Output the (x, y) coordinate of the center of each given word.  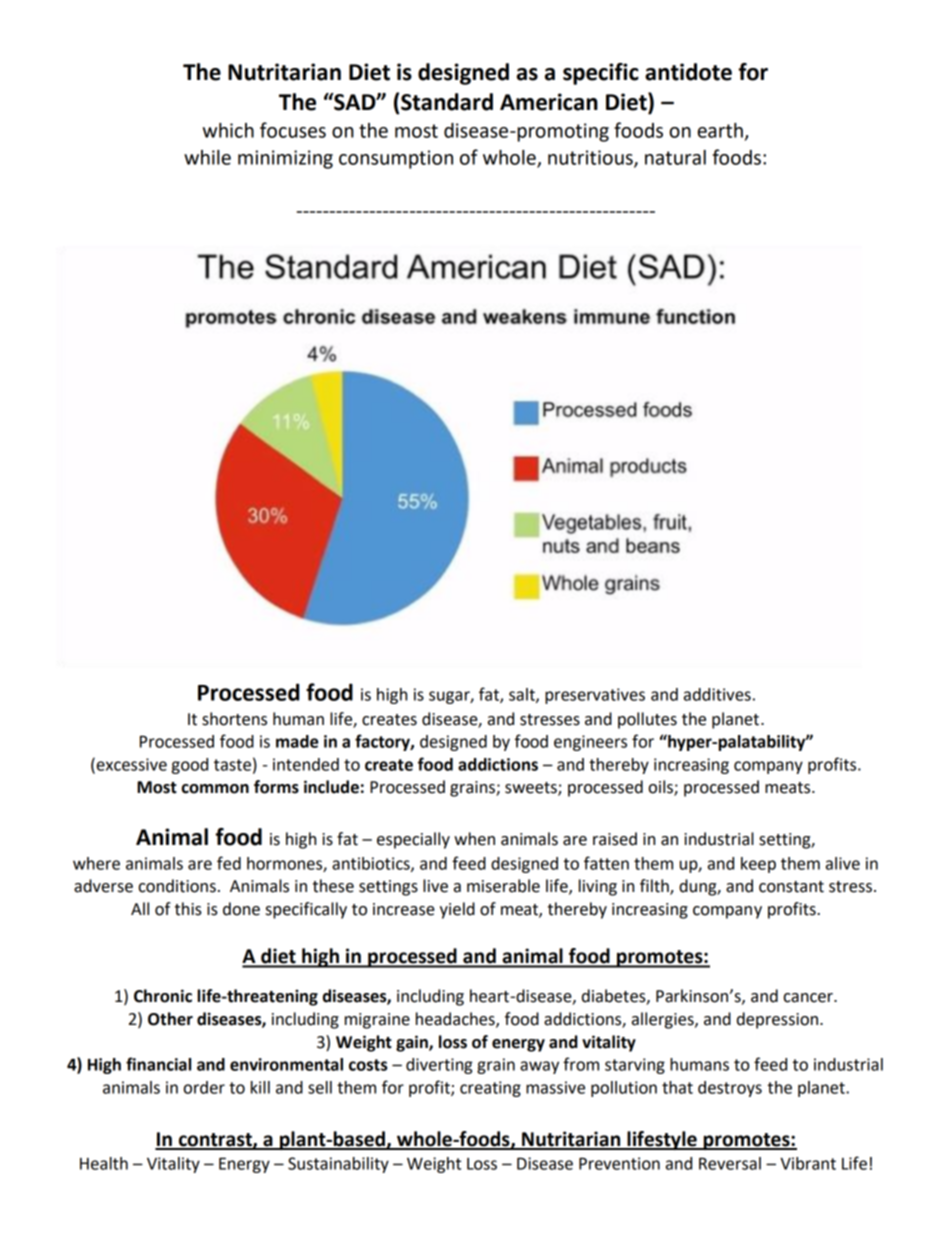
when (474, 839)
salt (523, 695)
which (228, 130)
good (190, 766)
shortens (234, 719)
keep (758, 865)
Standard (447, 102)
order (204, 1087)
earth (720, 130)
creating (490, 1089)
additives (717, 694)
